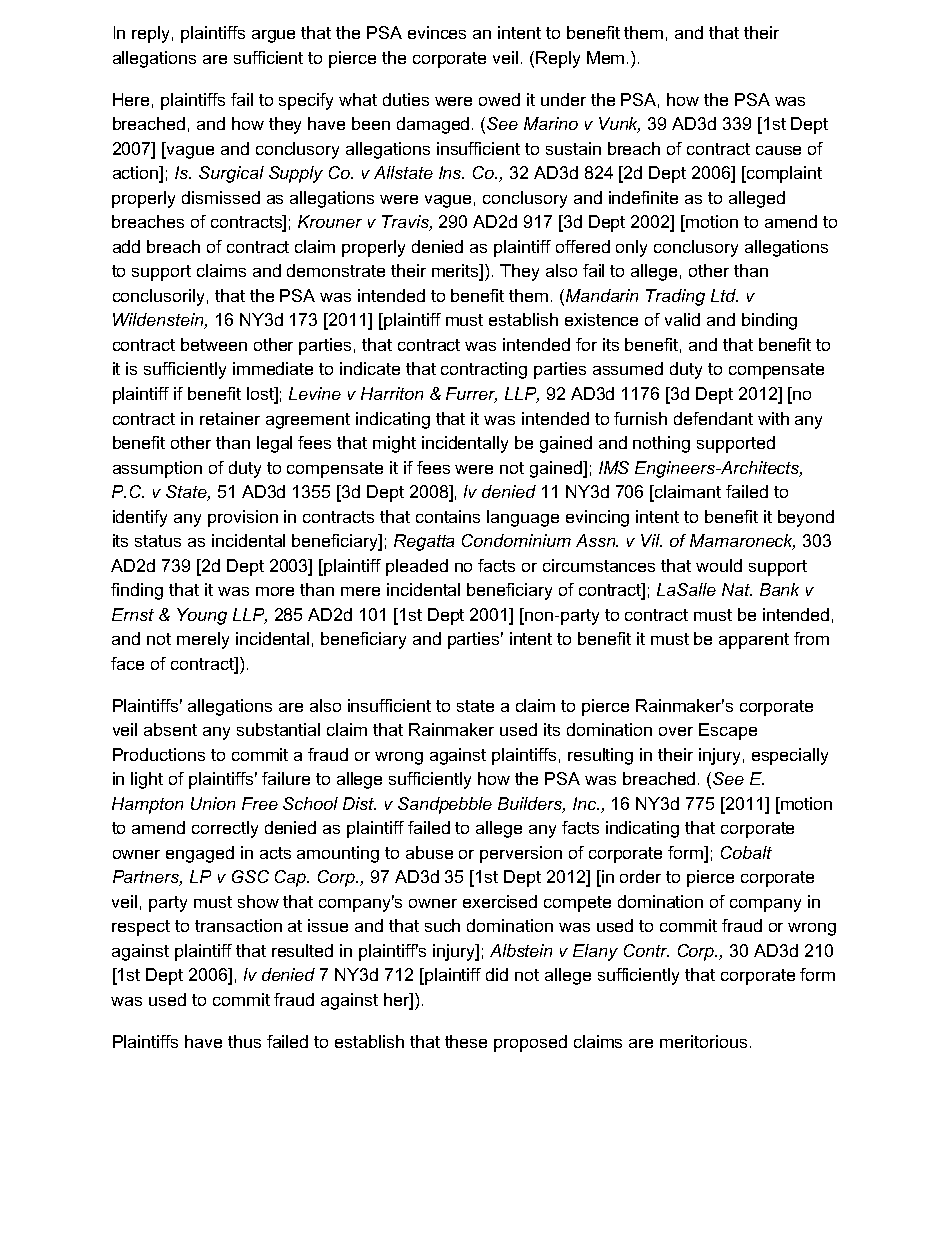 The image size is (952, 1233). Describe the element at coordinates (244, 1041) in the page. I see `thus` at that location.
